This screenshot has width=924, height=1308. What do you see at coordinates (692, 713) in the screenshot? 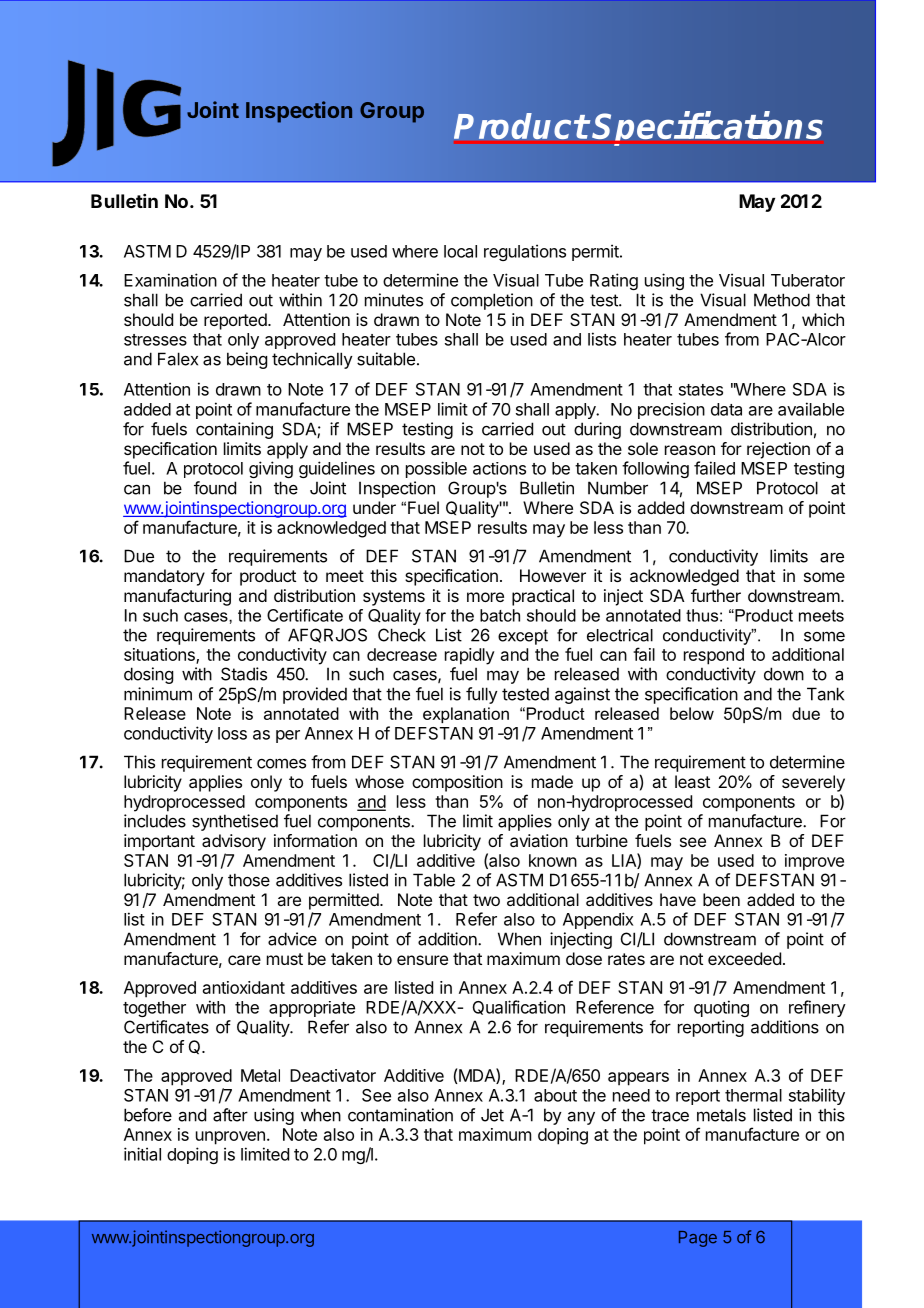
I see `below` at bounding box center [692, 713].
